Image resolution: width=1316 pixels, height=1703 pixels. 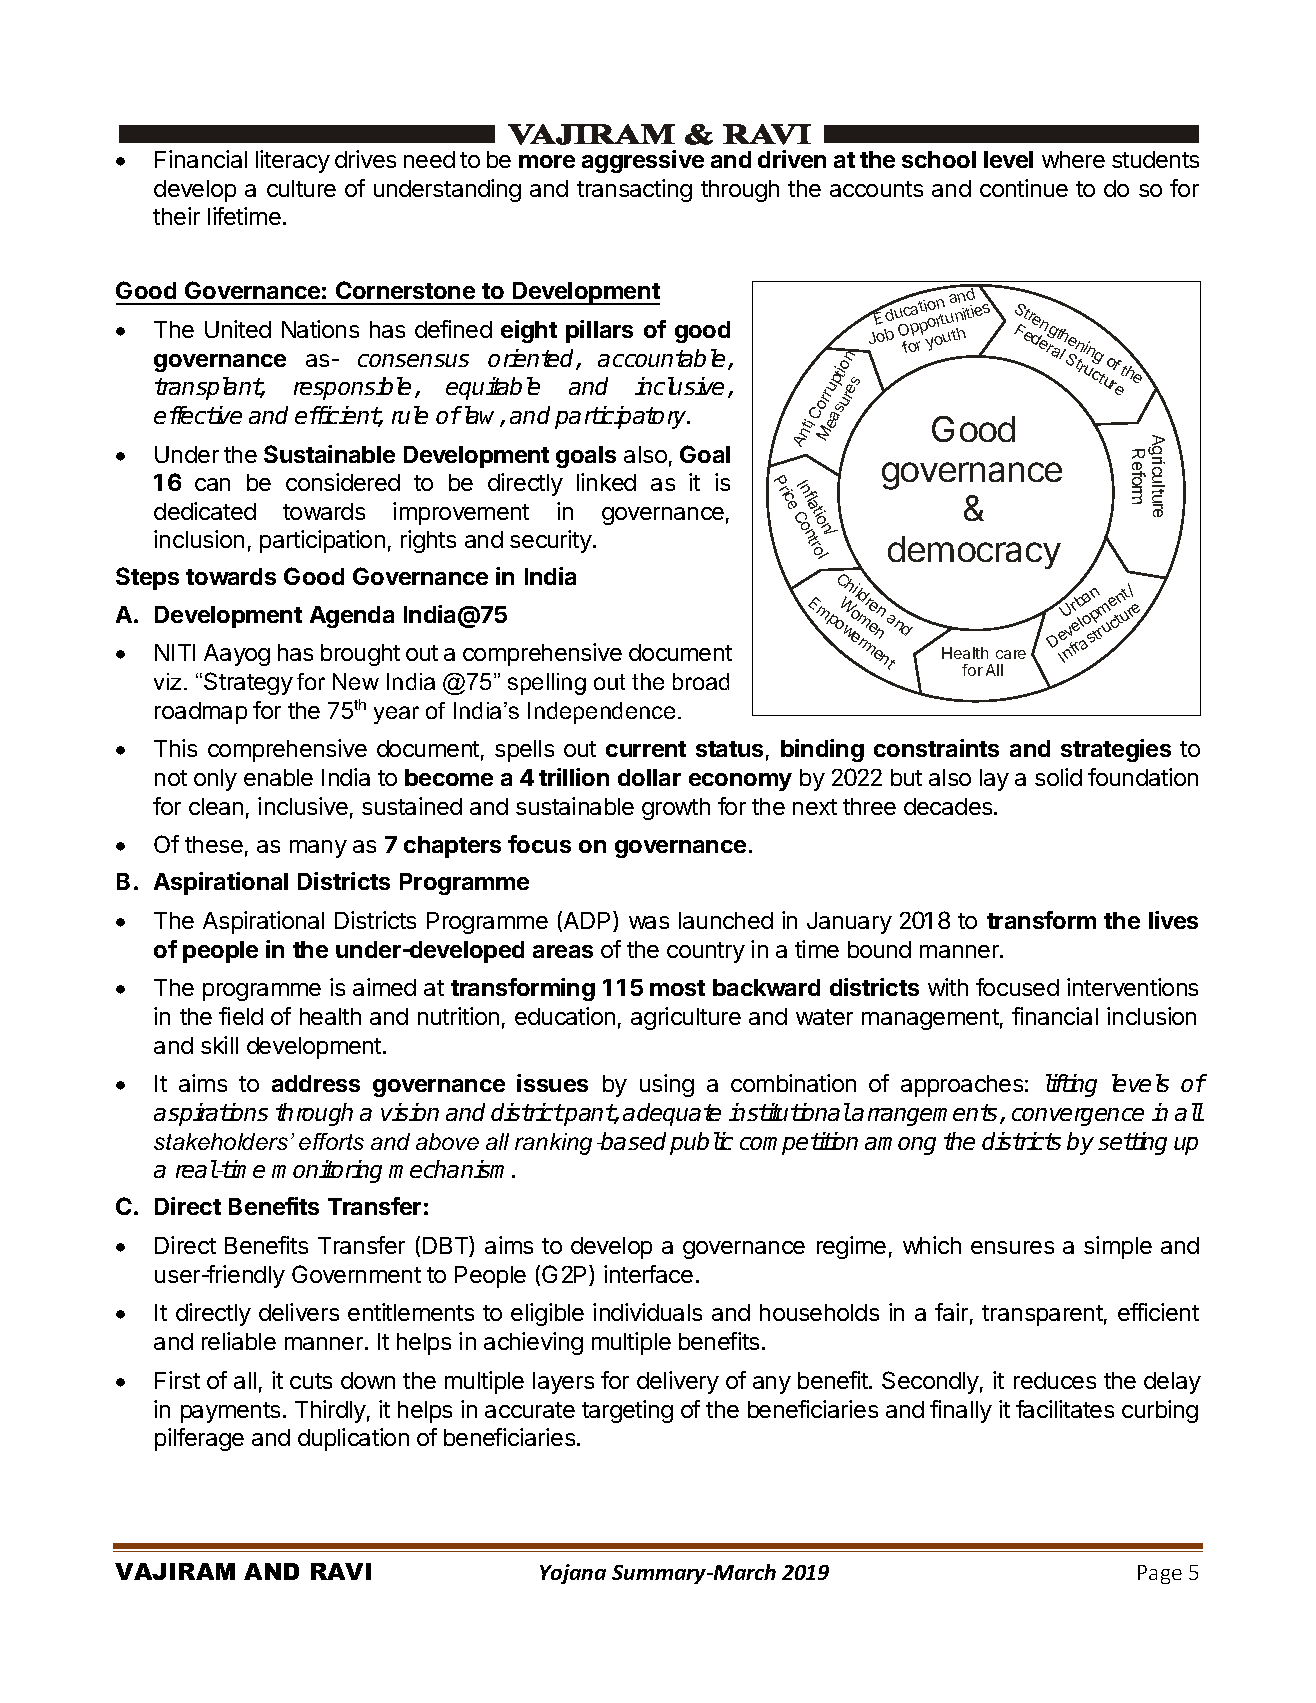 I want to click on Page, so click(x=1160, y=1574).
